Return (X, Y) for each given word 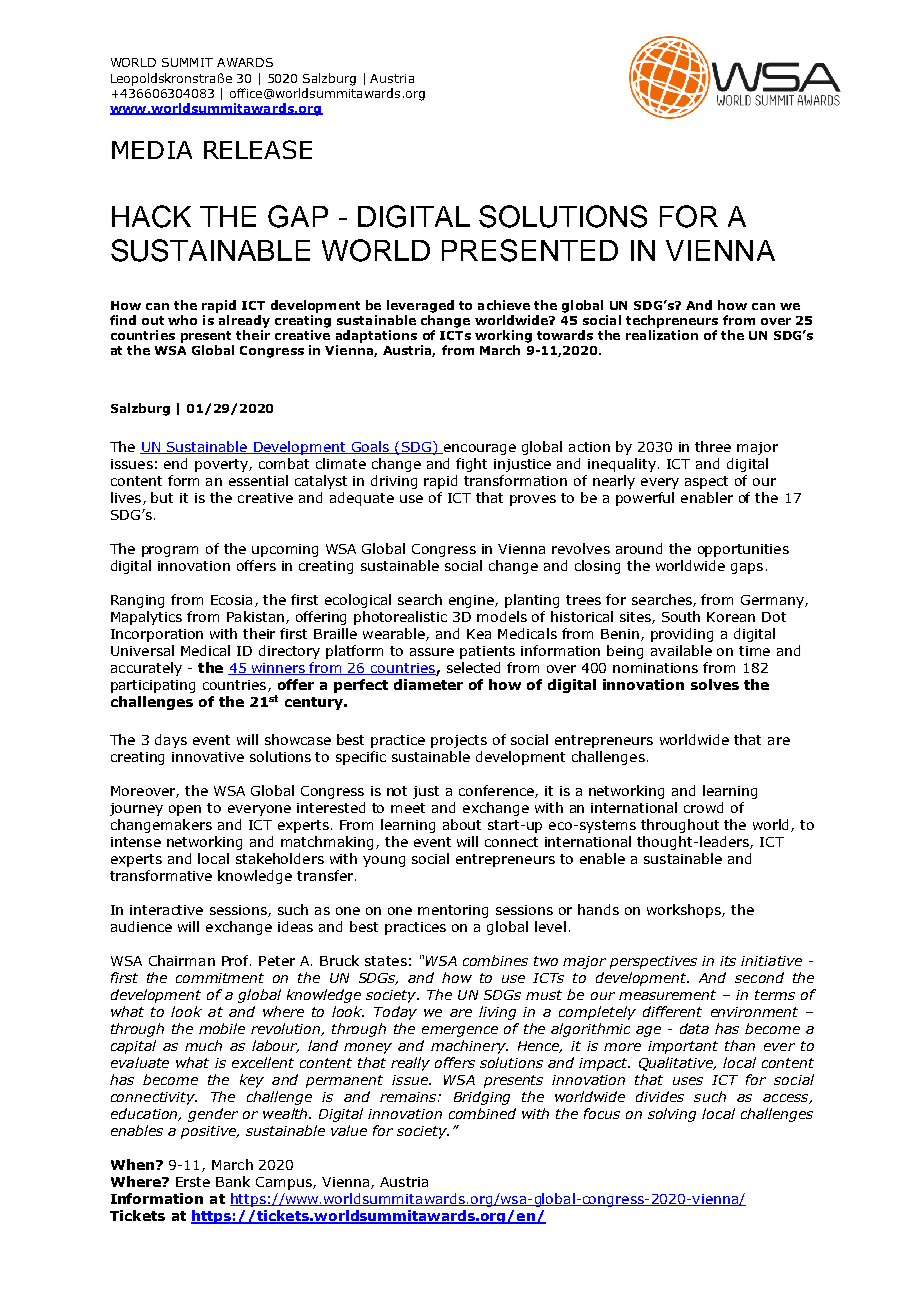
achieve (504, 305)
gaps (747, 568)
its (728, 961)
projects (459, 741)
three (713, 446)
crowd (703, 807)
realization (662, 335)
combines (495, 960)
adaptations (376, 336)
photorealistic (400, 618)
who (182, 320)
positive (209, 1132)
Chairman (182, 960)
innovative (208, 757)
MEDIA (152, 150)
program (170, 551)
